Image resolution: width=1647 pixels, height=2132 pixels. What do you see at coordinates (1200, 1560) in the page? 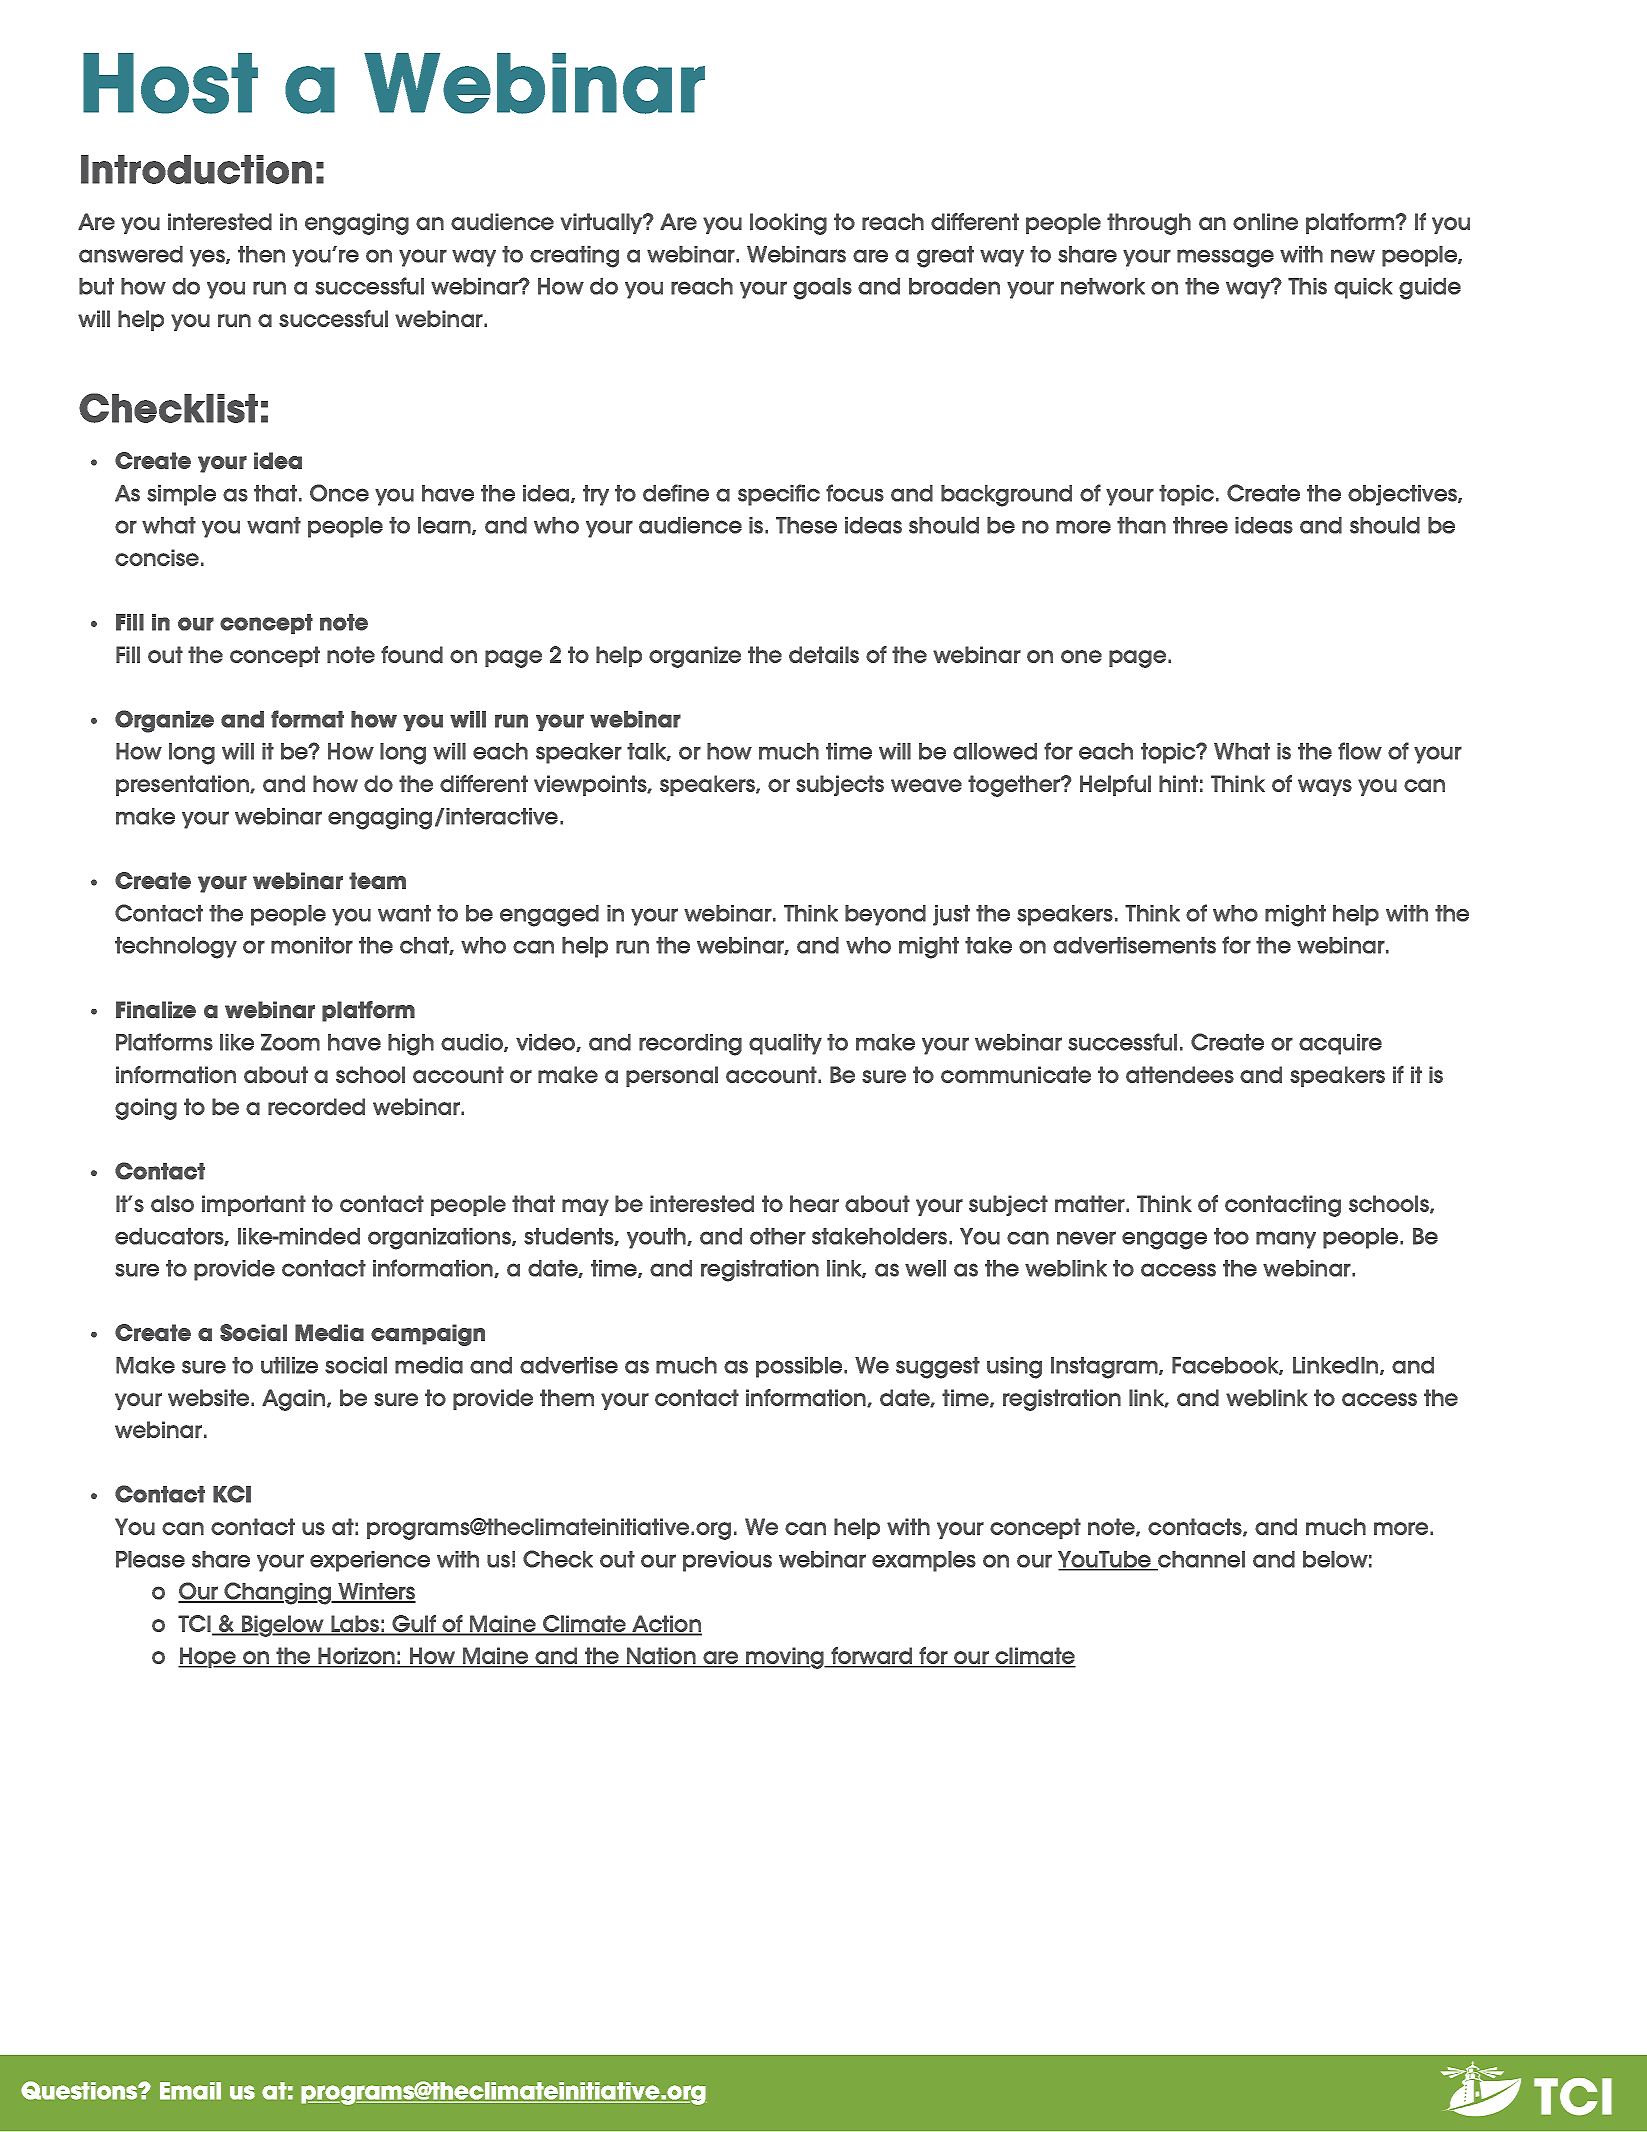
I see `channel` at bounding box center [1200, 1560].
